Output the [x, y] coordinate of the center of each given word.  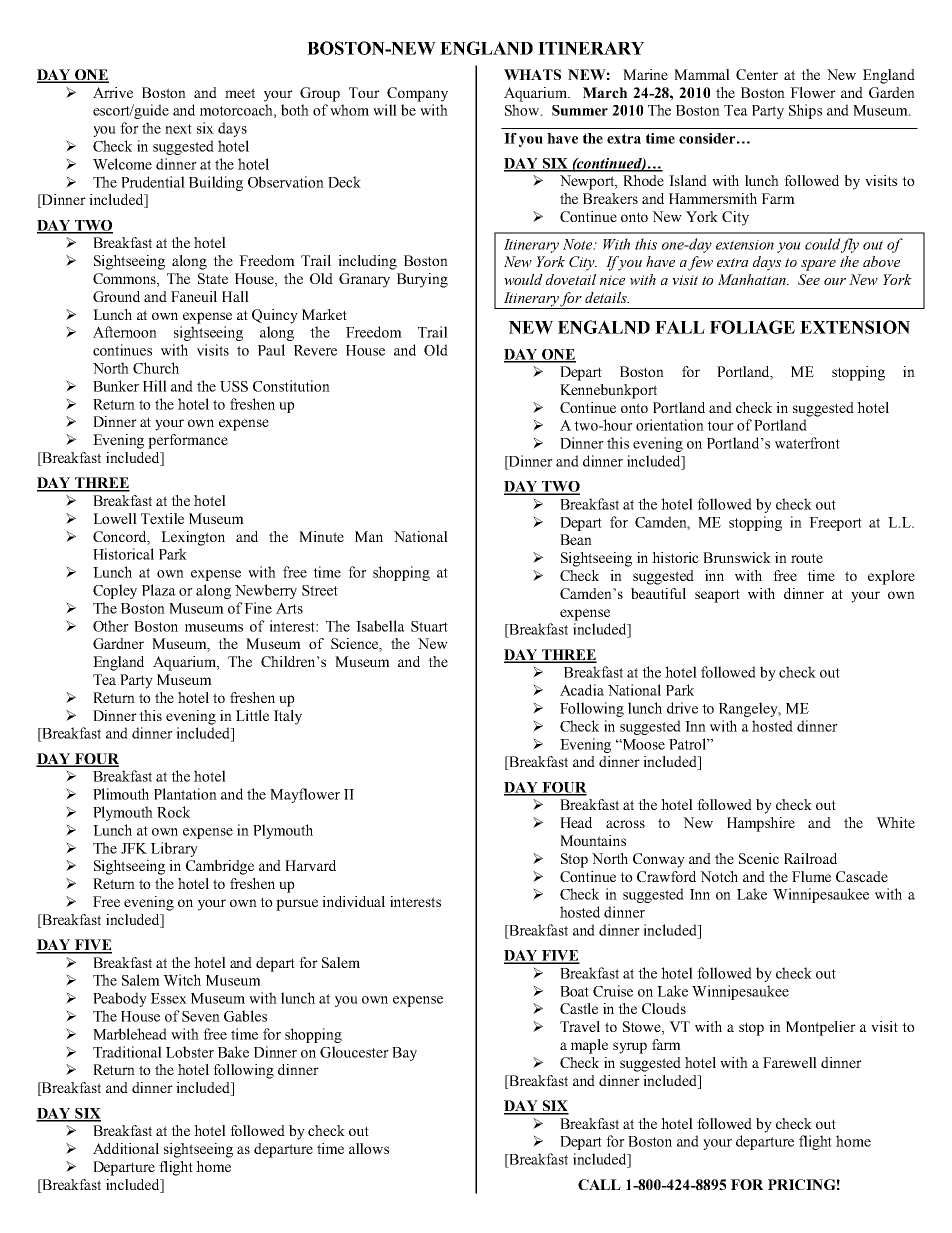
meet [240, 93]
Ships [805, 111]
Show [523, 110]
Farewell [790, 1062]
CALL [599, 1184]
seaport [717, 596]
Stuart [429, 626]
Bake [233, 1052]
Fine [258, 608]
